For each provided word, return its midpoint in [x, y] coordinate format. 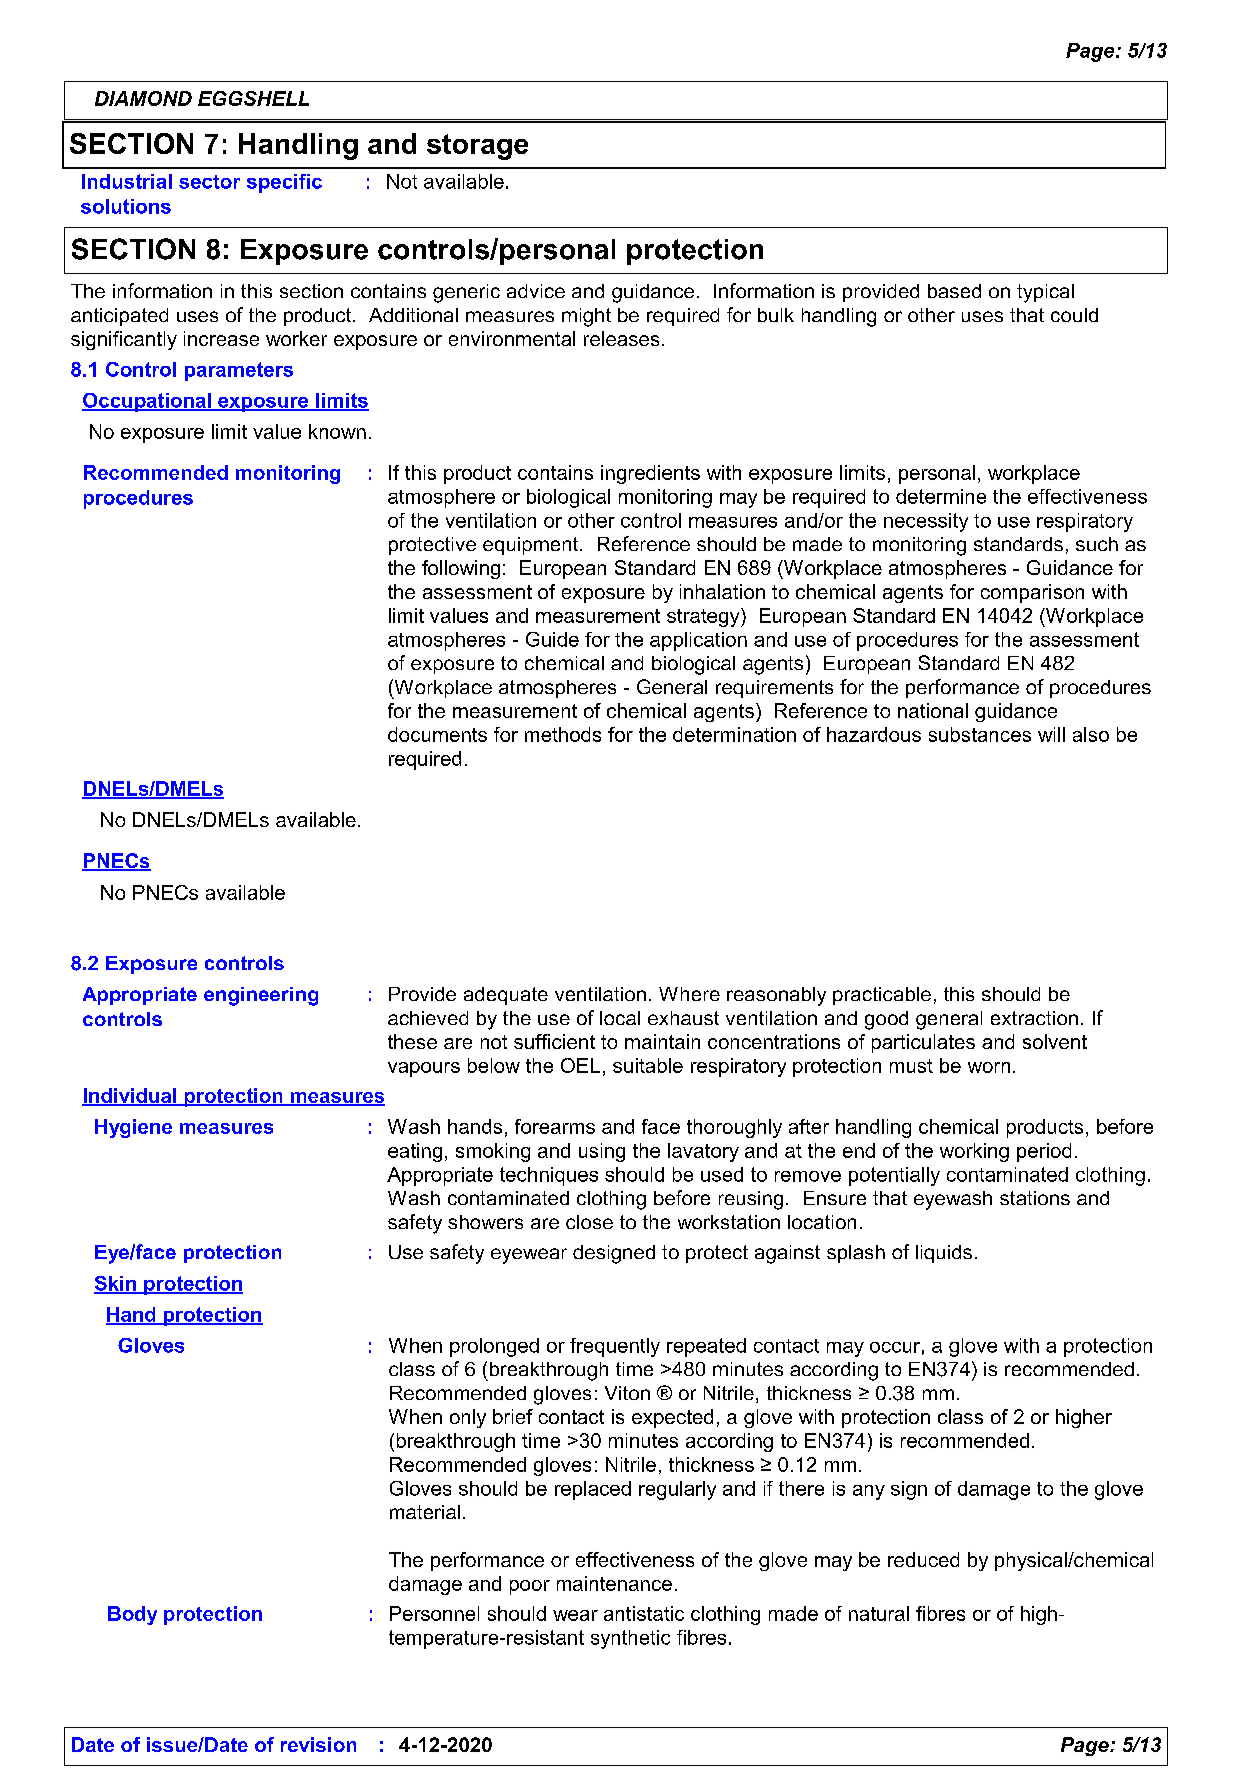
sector [209, 182]
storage [477, 147]
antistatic [644, 1613]
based [954, 291]
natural [879, 1613]
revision [318, 1744]
